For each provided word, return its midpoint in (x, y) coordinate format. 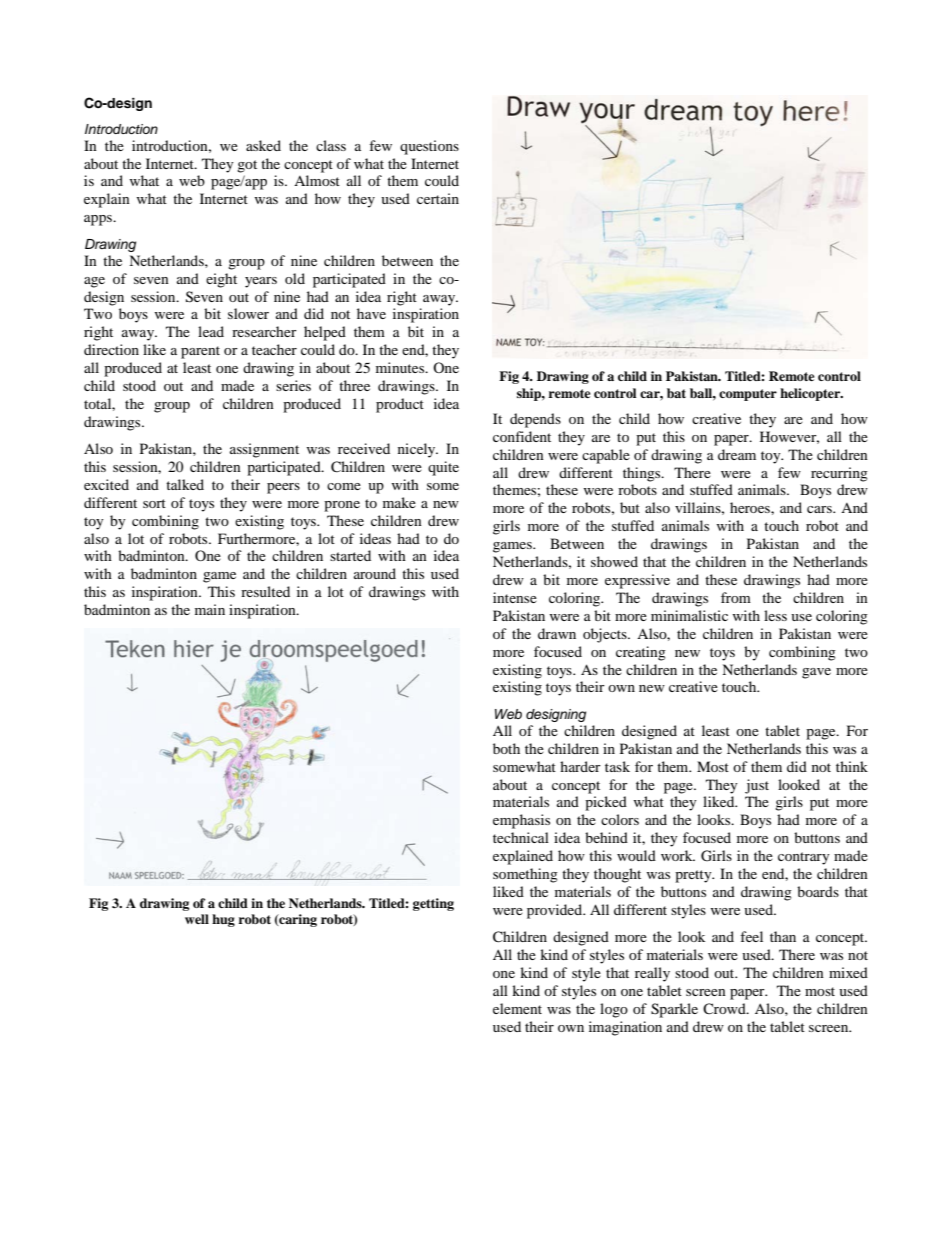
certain (438, 198)
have (371, 313)
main (210, 609)
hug (223, 920)
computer (748, 395)
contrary (804, 858)
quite (443, 468)
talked (185, 484)
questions (429, 147)
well (197, 919)
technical (521, 837)
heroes (751, 507)
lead (211, 331)
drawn (557, 633)
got (247, 166)
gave (816, 673)
